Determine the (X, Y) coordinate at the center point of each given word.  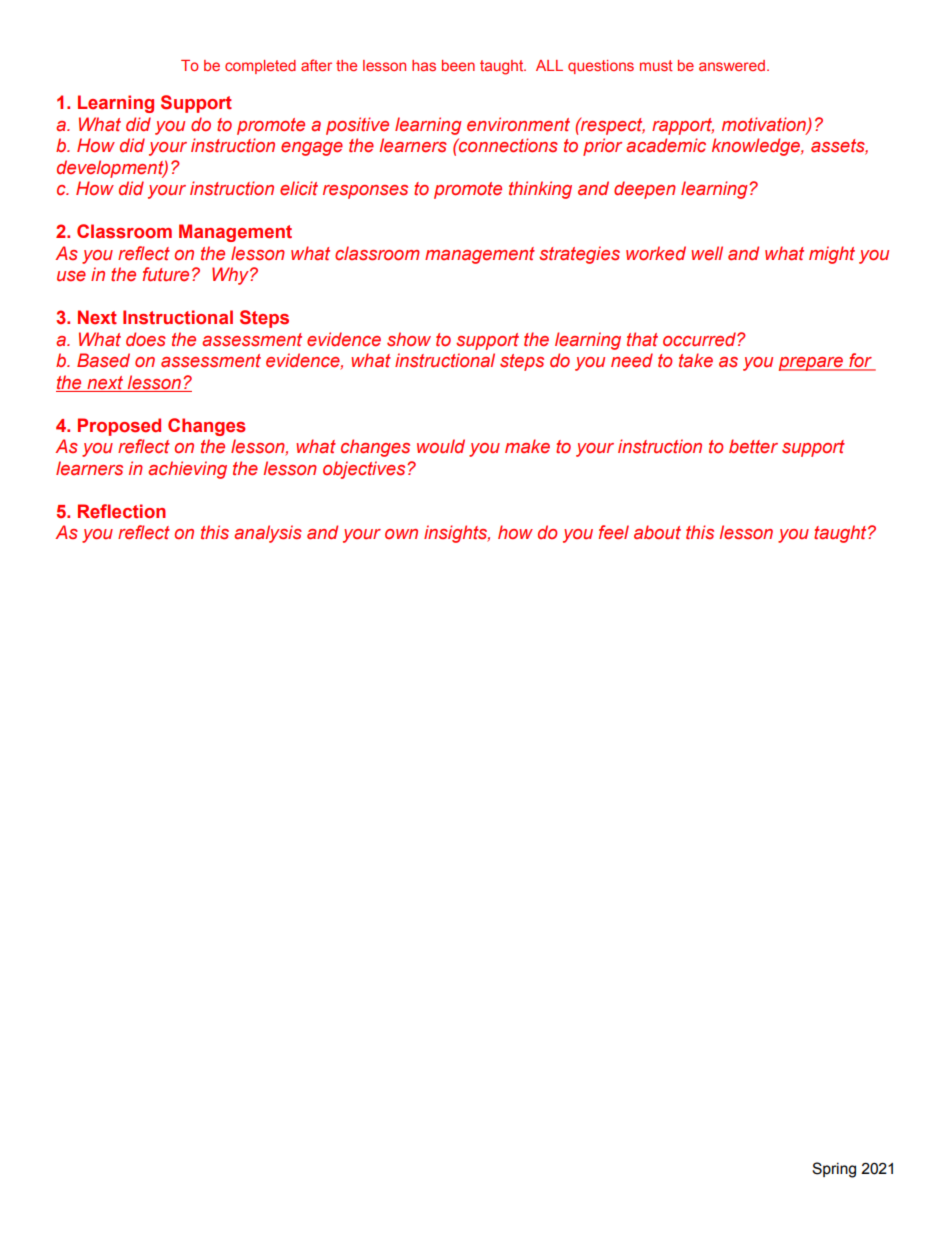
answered (732, 65)
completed (260, 67)
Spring (834, 1170)
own (401, 534)
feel (614, 532)
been (458, 65)
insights (457, 534)
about (657, 532)
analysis (268, 534)
